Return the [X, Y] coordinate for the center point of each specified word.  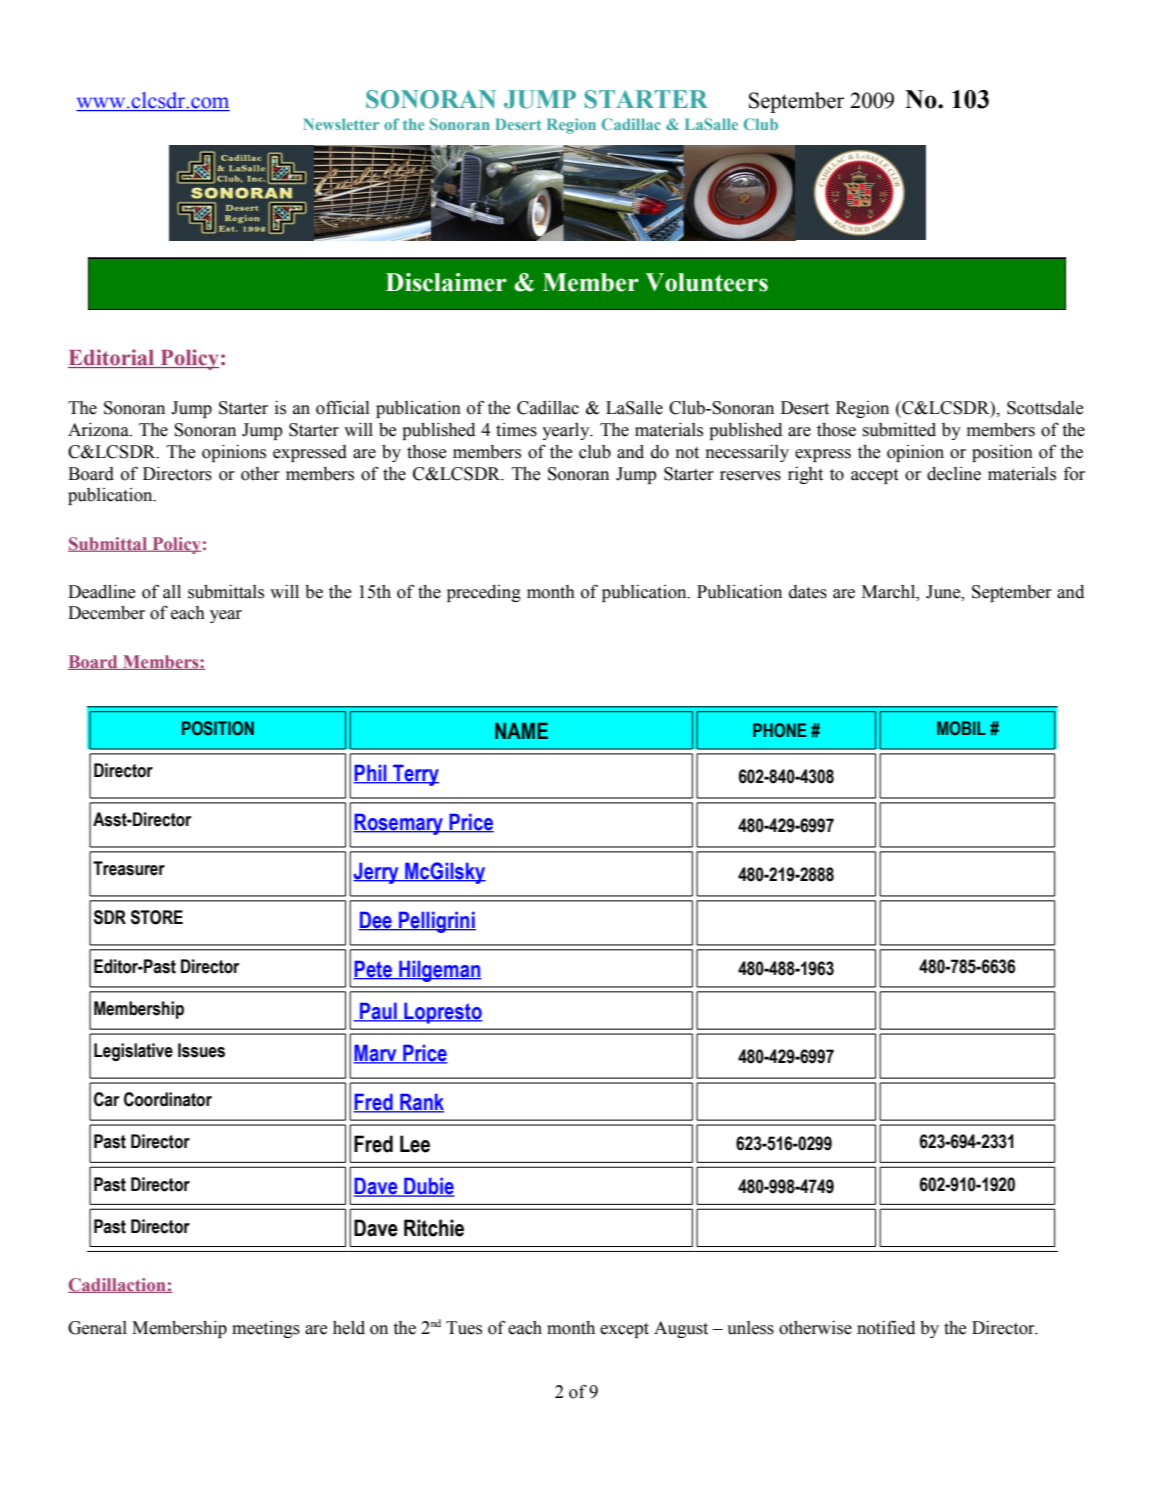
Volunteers [706, 282]
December [106, 613]
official [342, 407]
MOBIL [961, 728]
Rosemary [399, 824]
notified [886, 1327]
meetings [266, 1329]
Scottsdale [1045, 408]
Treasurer [129, 868]
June [944, 592]
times [516, 430]
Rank [421, 1102]
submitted [899, 430]
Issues [201, 1050]
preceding [484, 593]
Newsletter [341, 124]
